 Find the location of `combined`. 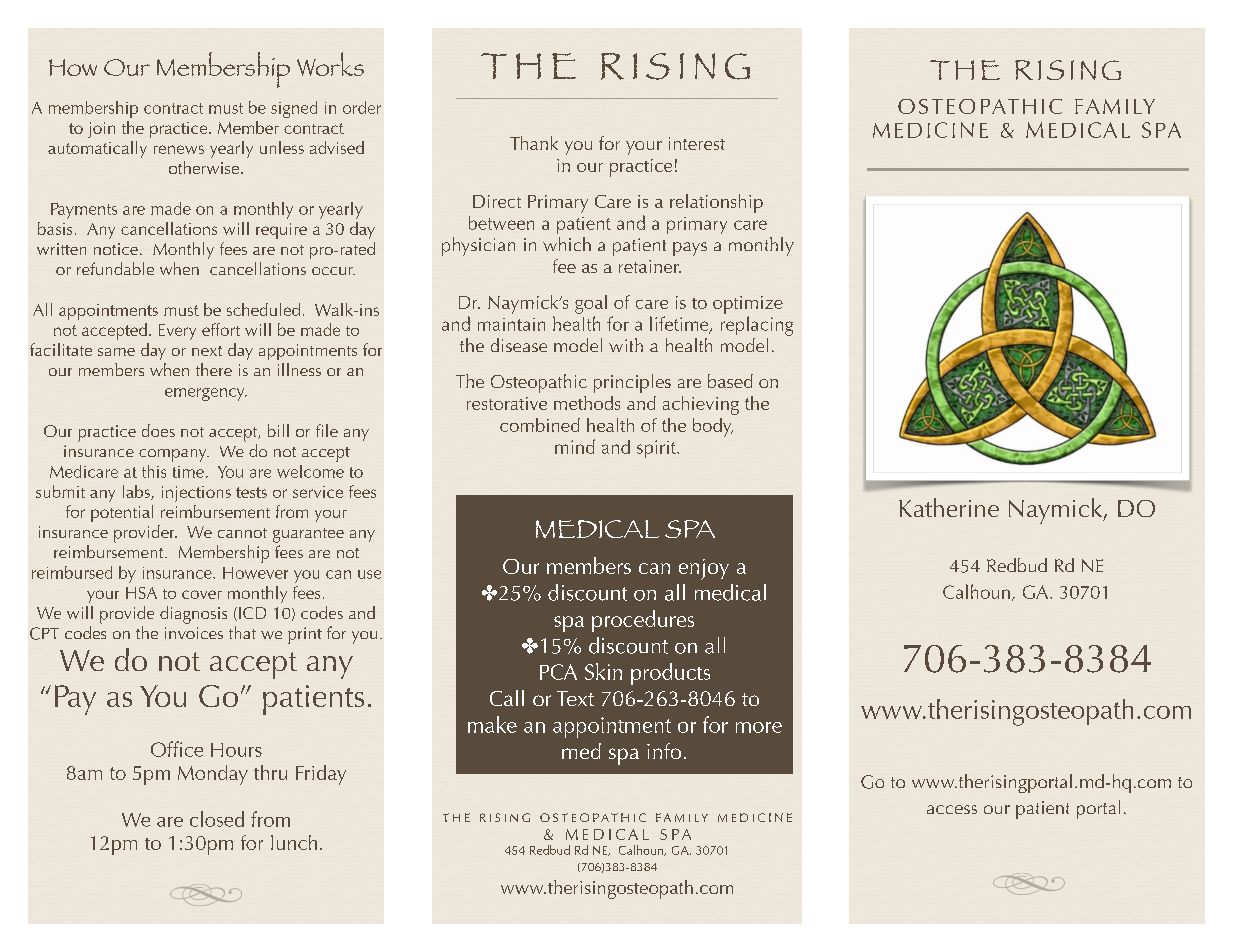

combined is located at coordinates (540, 425).
